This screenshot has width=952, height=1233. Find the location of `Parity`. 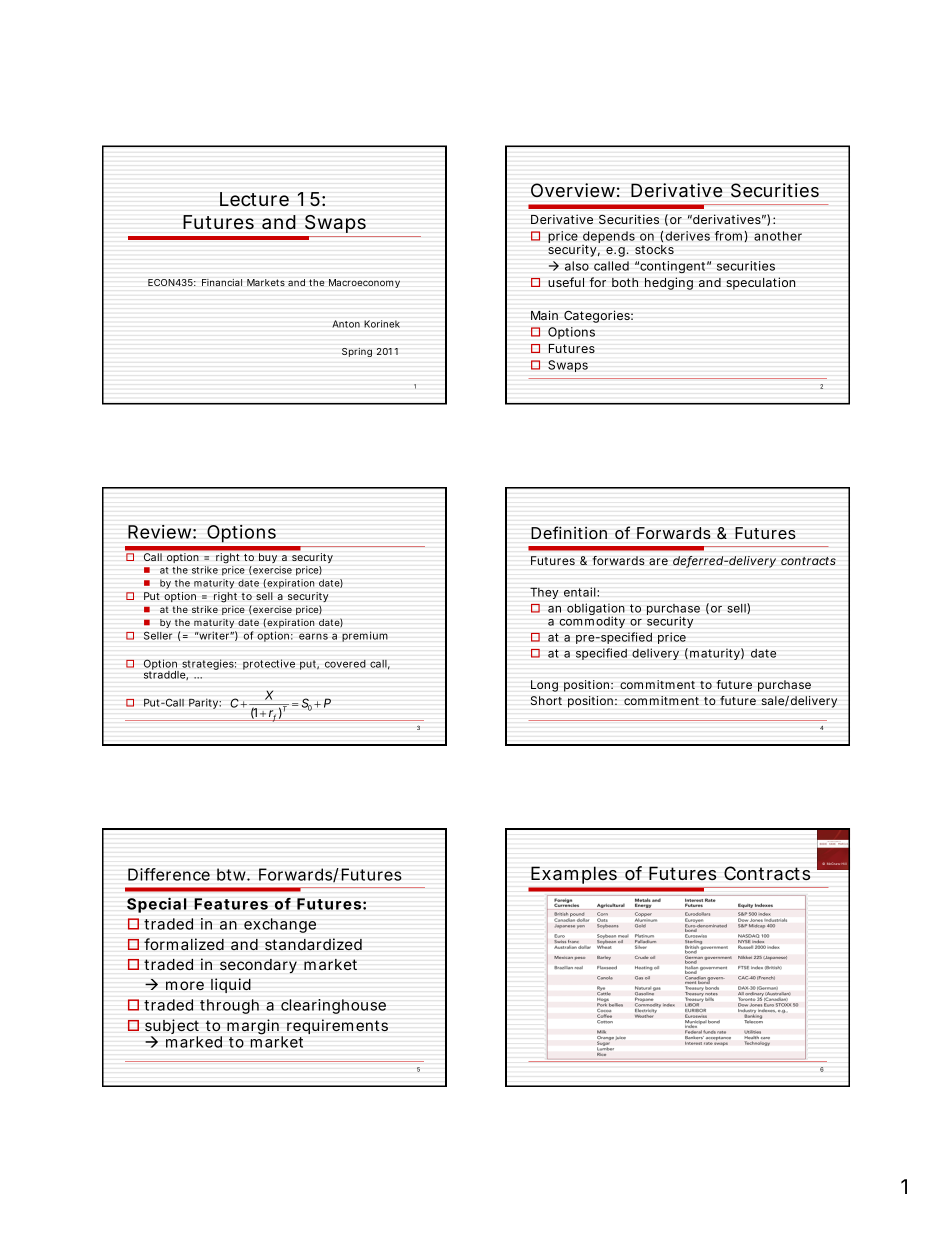

Parity is located at coordinates (205, 704).
